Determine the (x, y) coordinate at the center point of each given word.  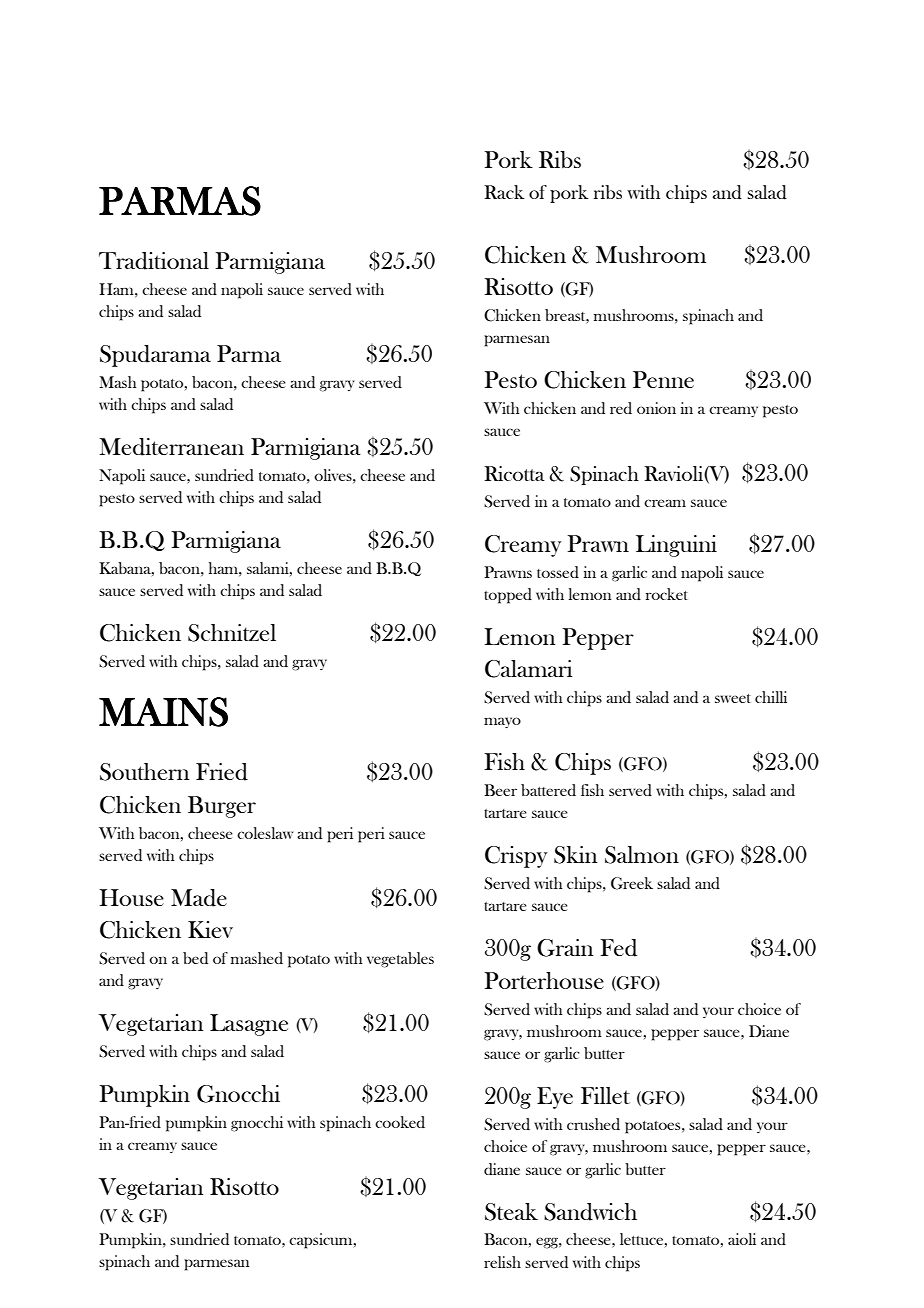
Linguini (676, 546)
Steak (511, 1212)
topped (508, 596)
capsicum (322, 1241)
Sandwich (590, 1212)
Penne (663, 379)
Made (199, 898)
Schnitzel (232, 633)
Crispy (516, 857)
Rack (504, 192)
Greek (632, 883)
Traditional (154, 261)
